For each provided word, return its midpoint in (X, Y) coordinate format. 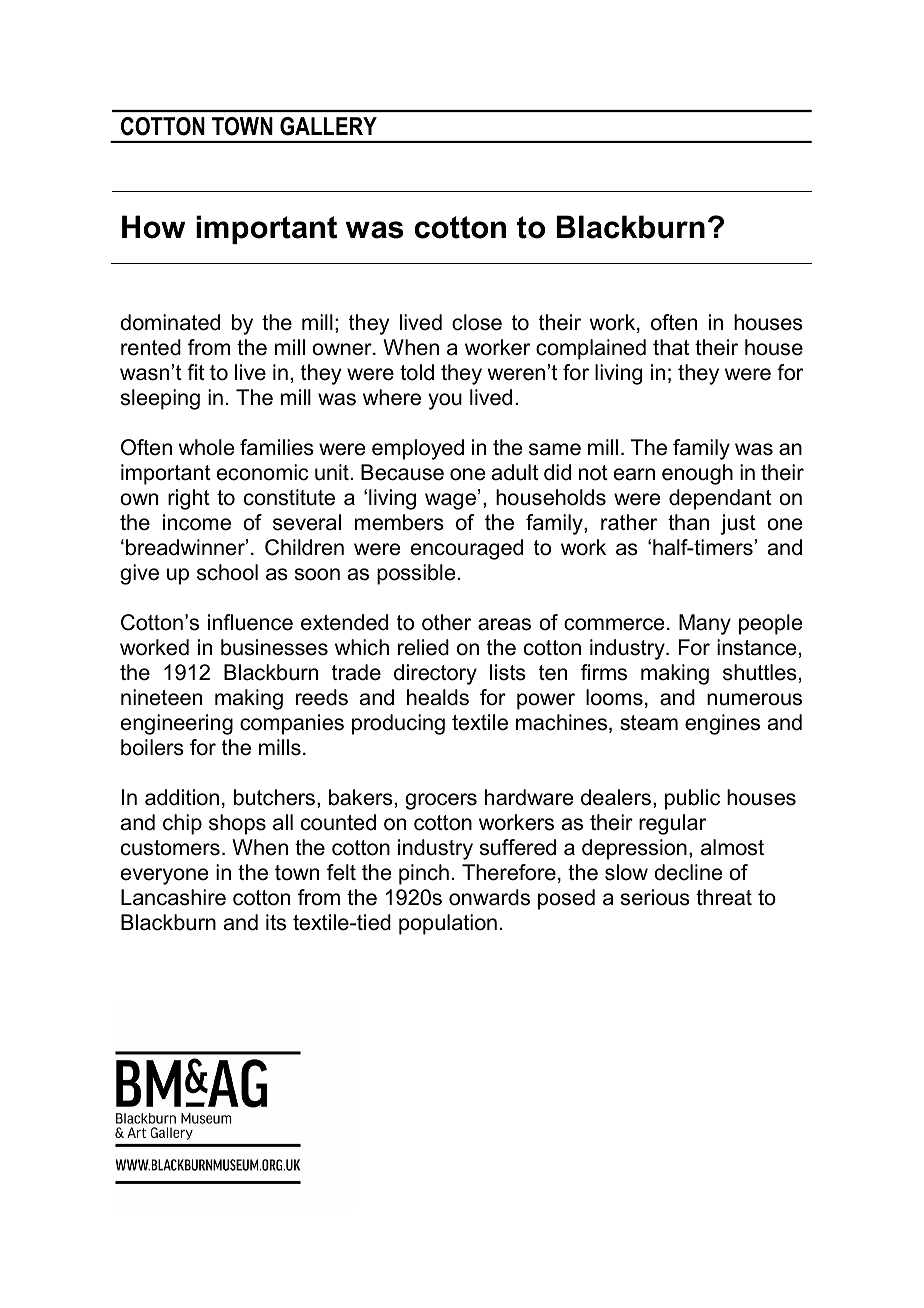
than (688, 522)
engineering (177, 724)
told (417, 372)
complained (591, 349)
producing (398, 724)
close (477, 322)
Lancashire (173, 897)
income (197, 522)
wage (452, 500)
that (671, 347)
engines (722, 724)
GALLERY (328, 126)
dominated (170, 322)
